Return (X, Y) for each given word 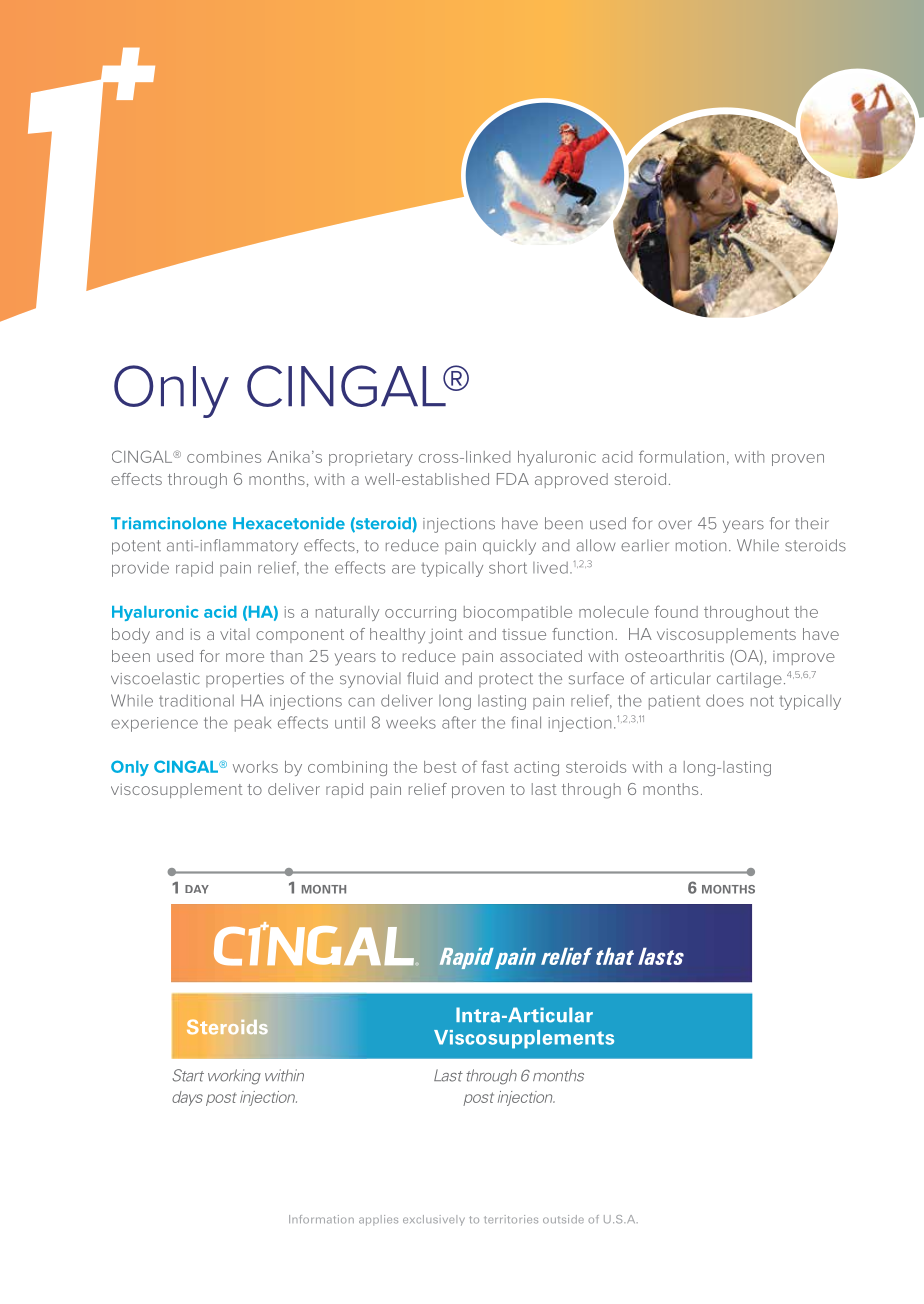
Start (188, 1075)
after (459, 722)
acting (536, 768)
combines (224, 457)
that (615, 956)
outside (563, 1219)
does (725, 700)
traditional (196, 700)
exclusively (434, 1220)
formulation (681, 456)
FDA (513, 479)
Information (321, 1219)
